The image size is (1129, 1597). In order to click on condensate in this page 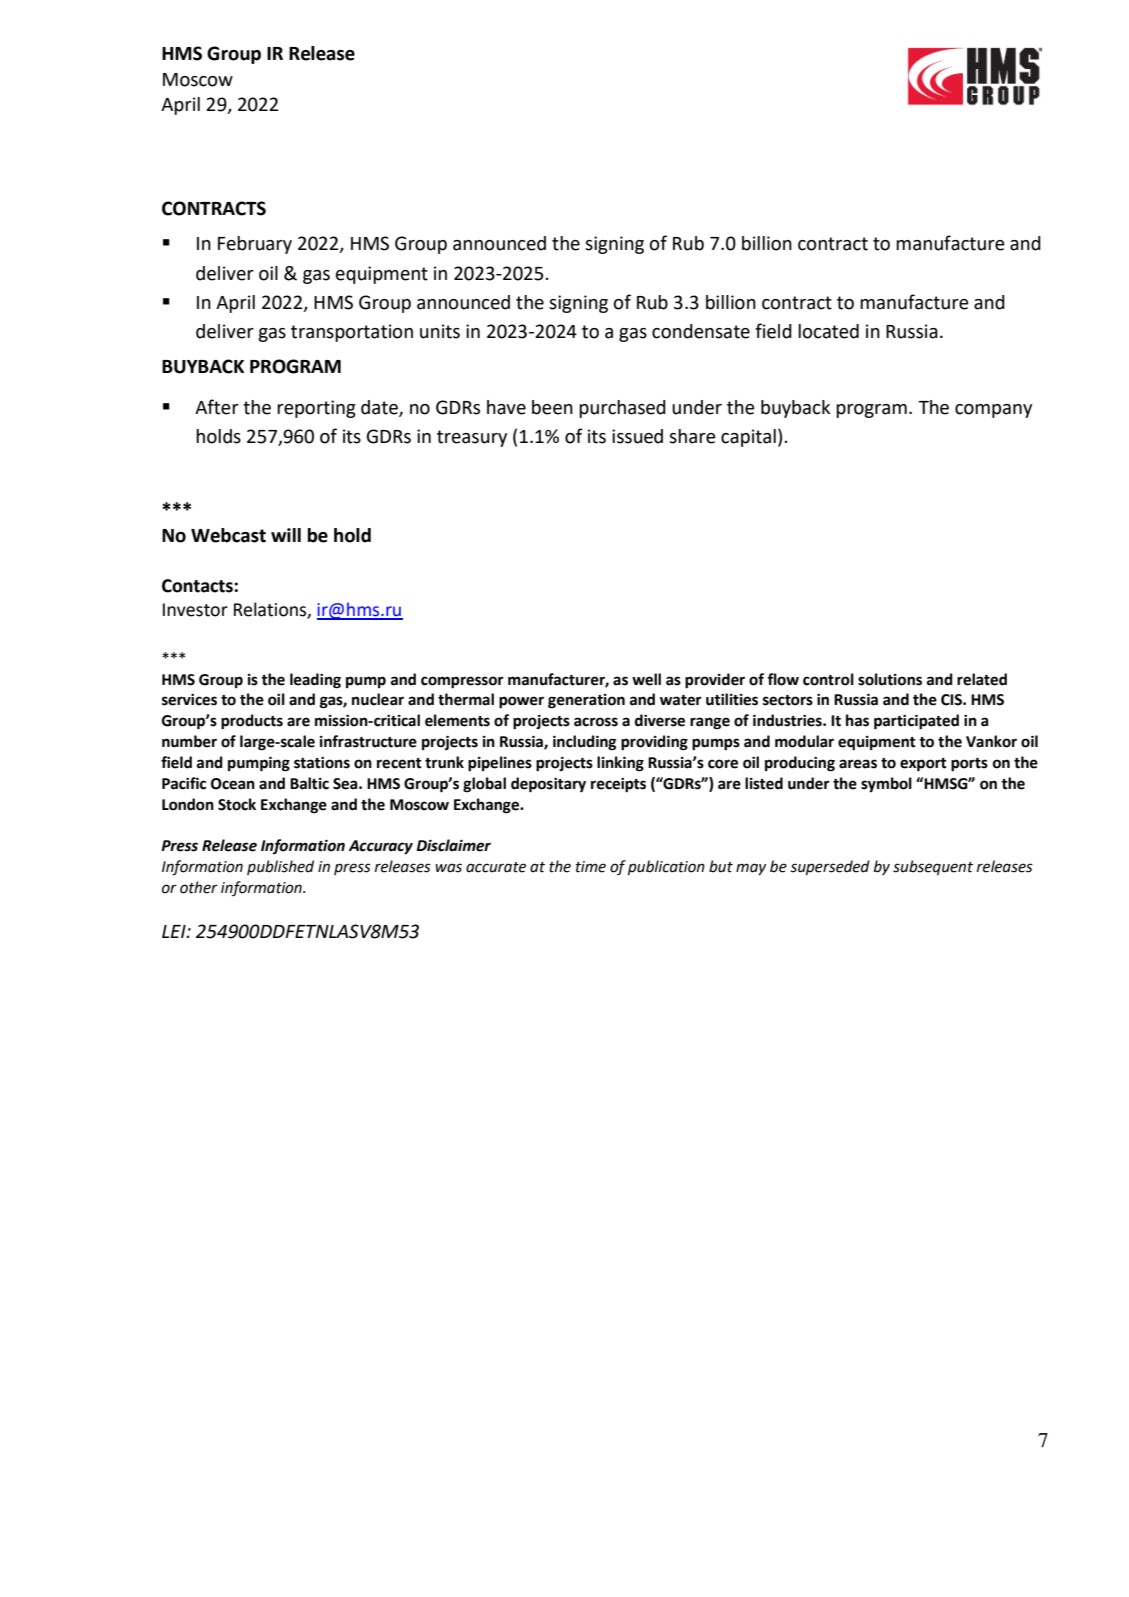, I will do `click(701, 331)`.
